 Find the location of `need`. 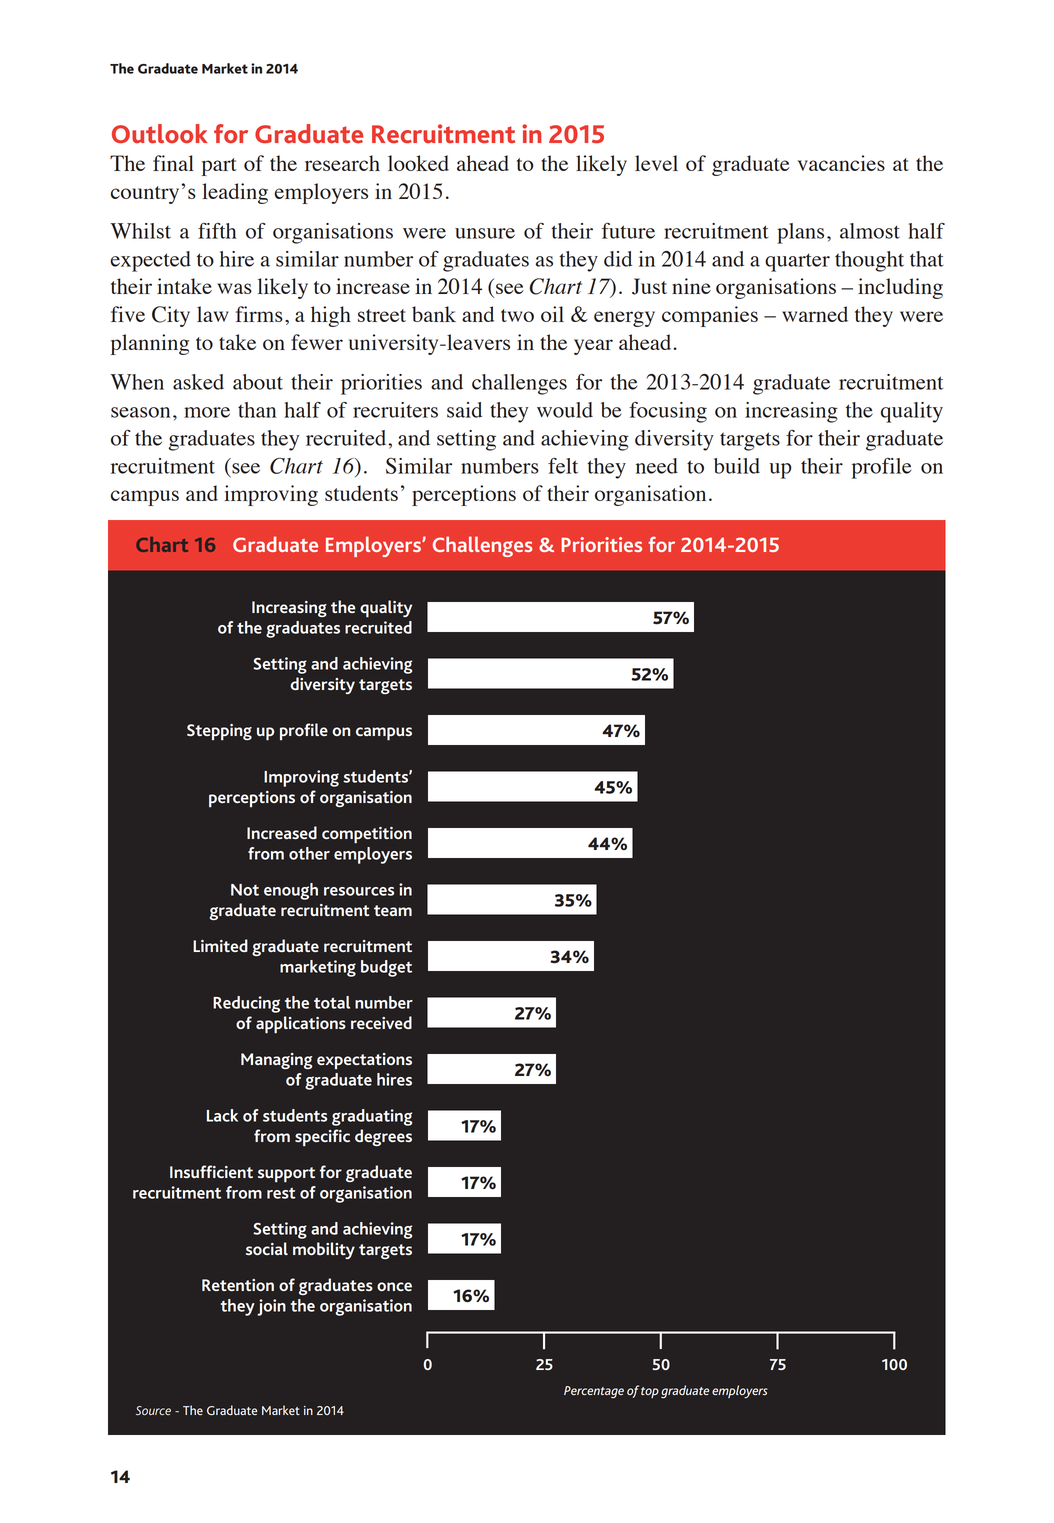

need is located at coordinates (657, 466).
